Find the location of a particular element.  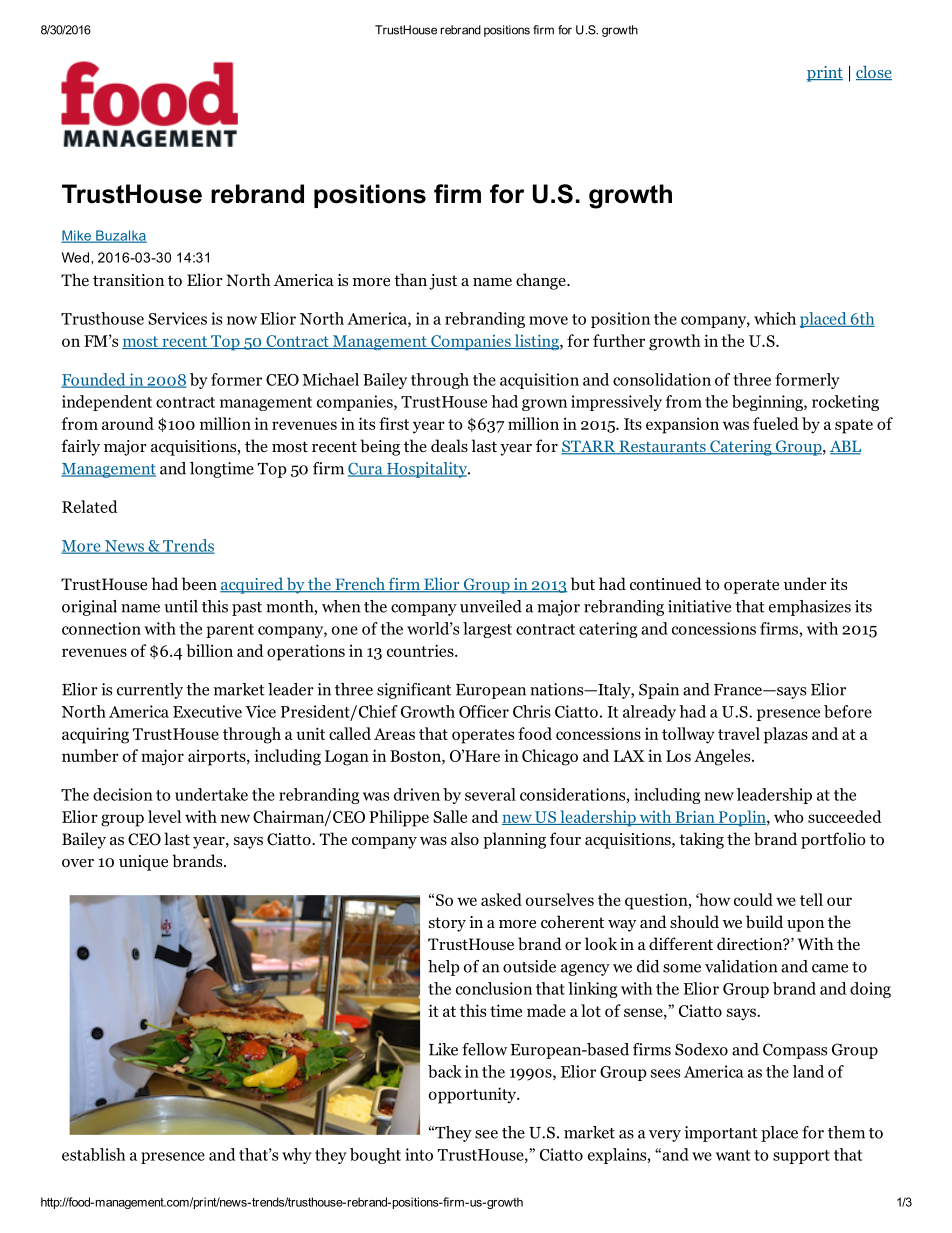

establish is located at coordinates (93, 1154).
